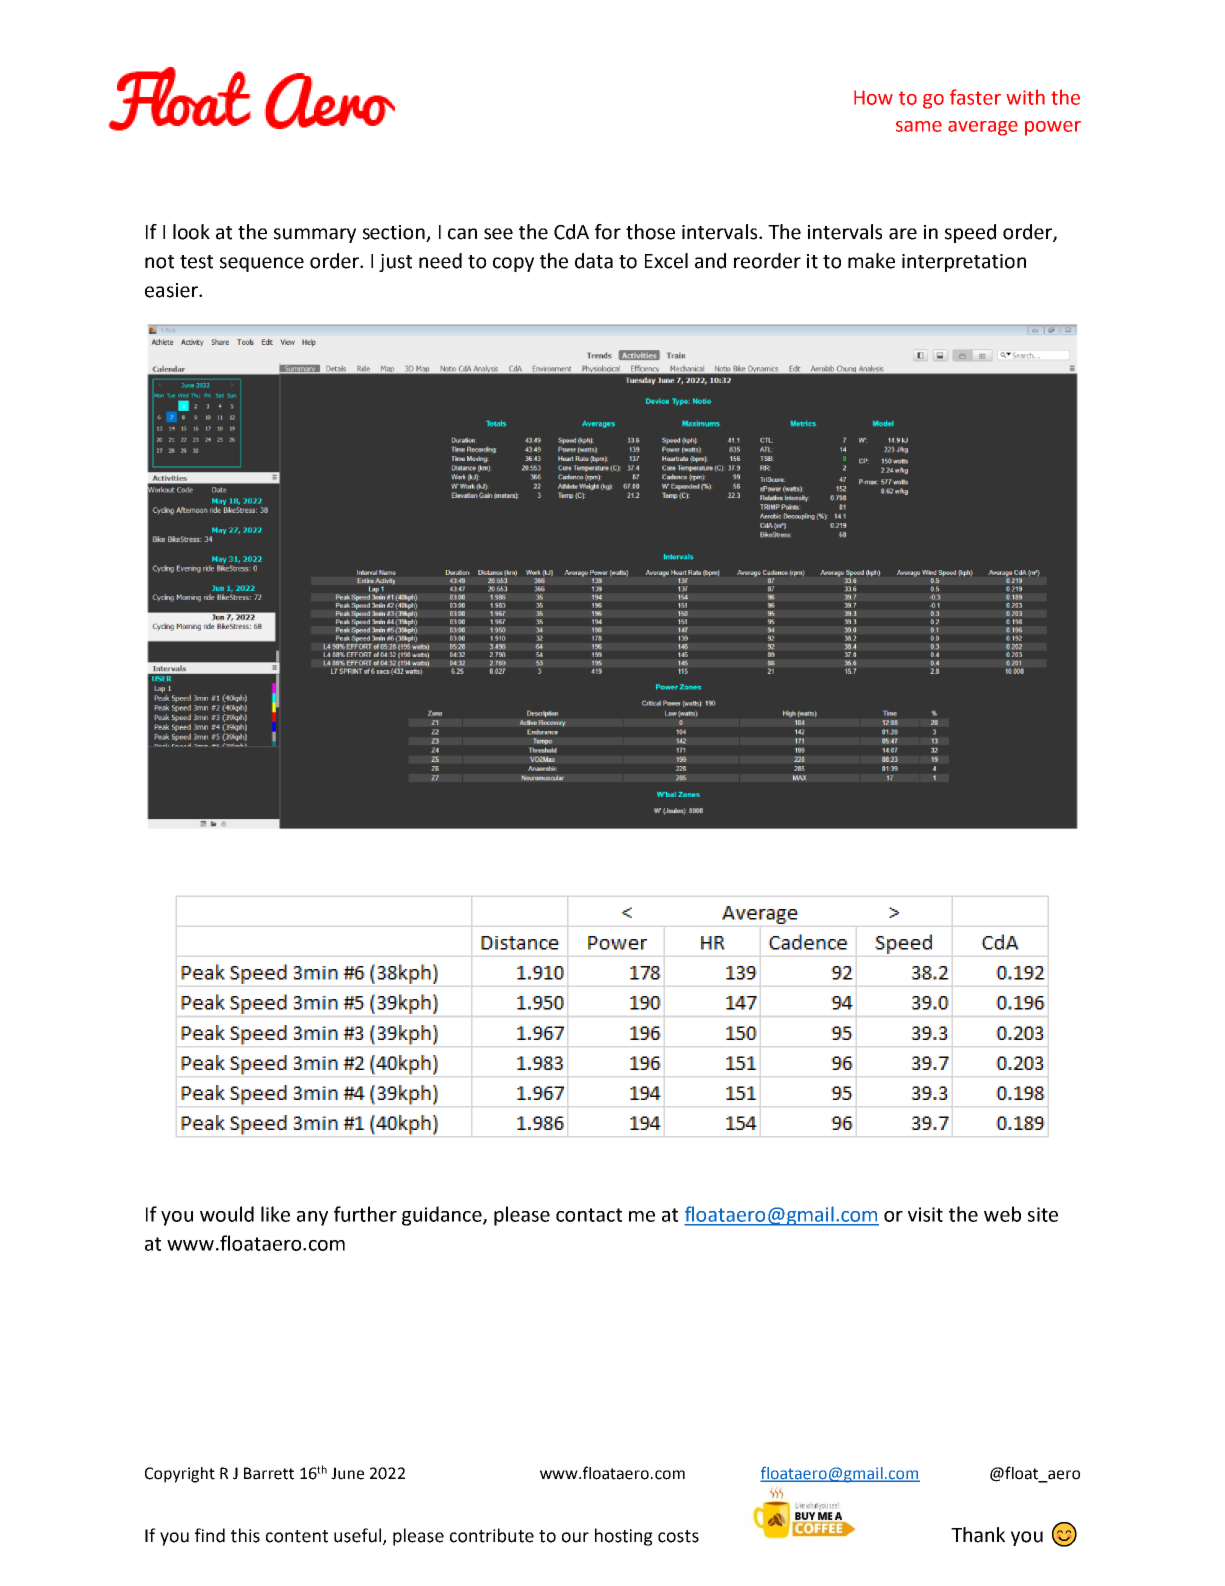 The height and width of the document is (1586, 1225). What do you see at coordinates (978, 1535) in the document?
I see `Thank` at bounding box center [978, 1535].
